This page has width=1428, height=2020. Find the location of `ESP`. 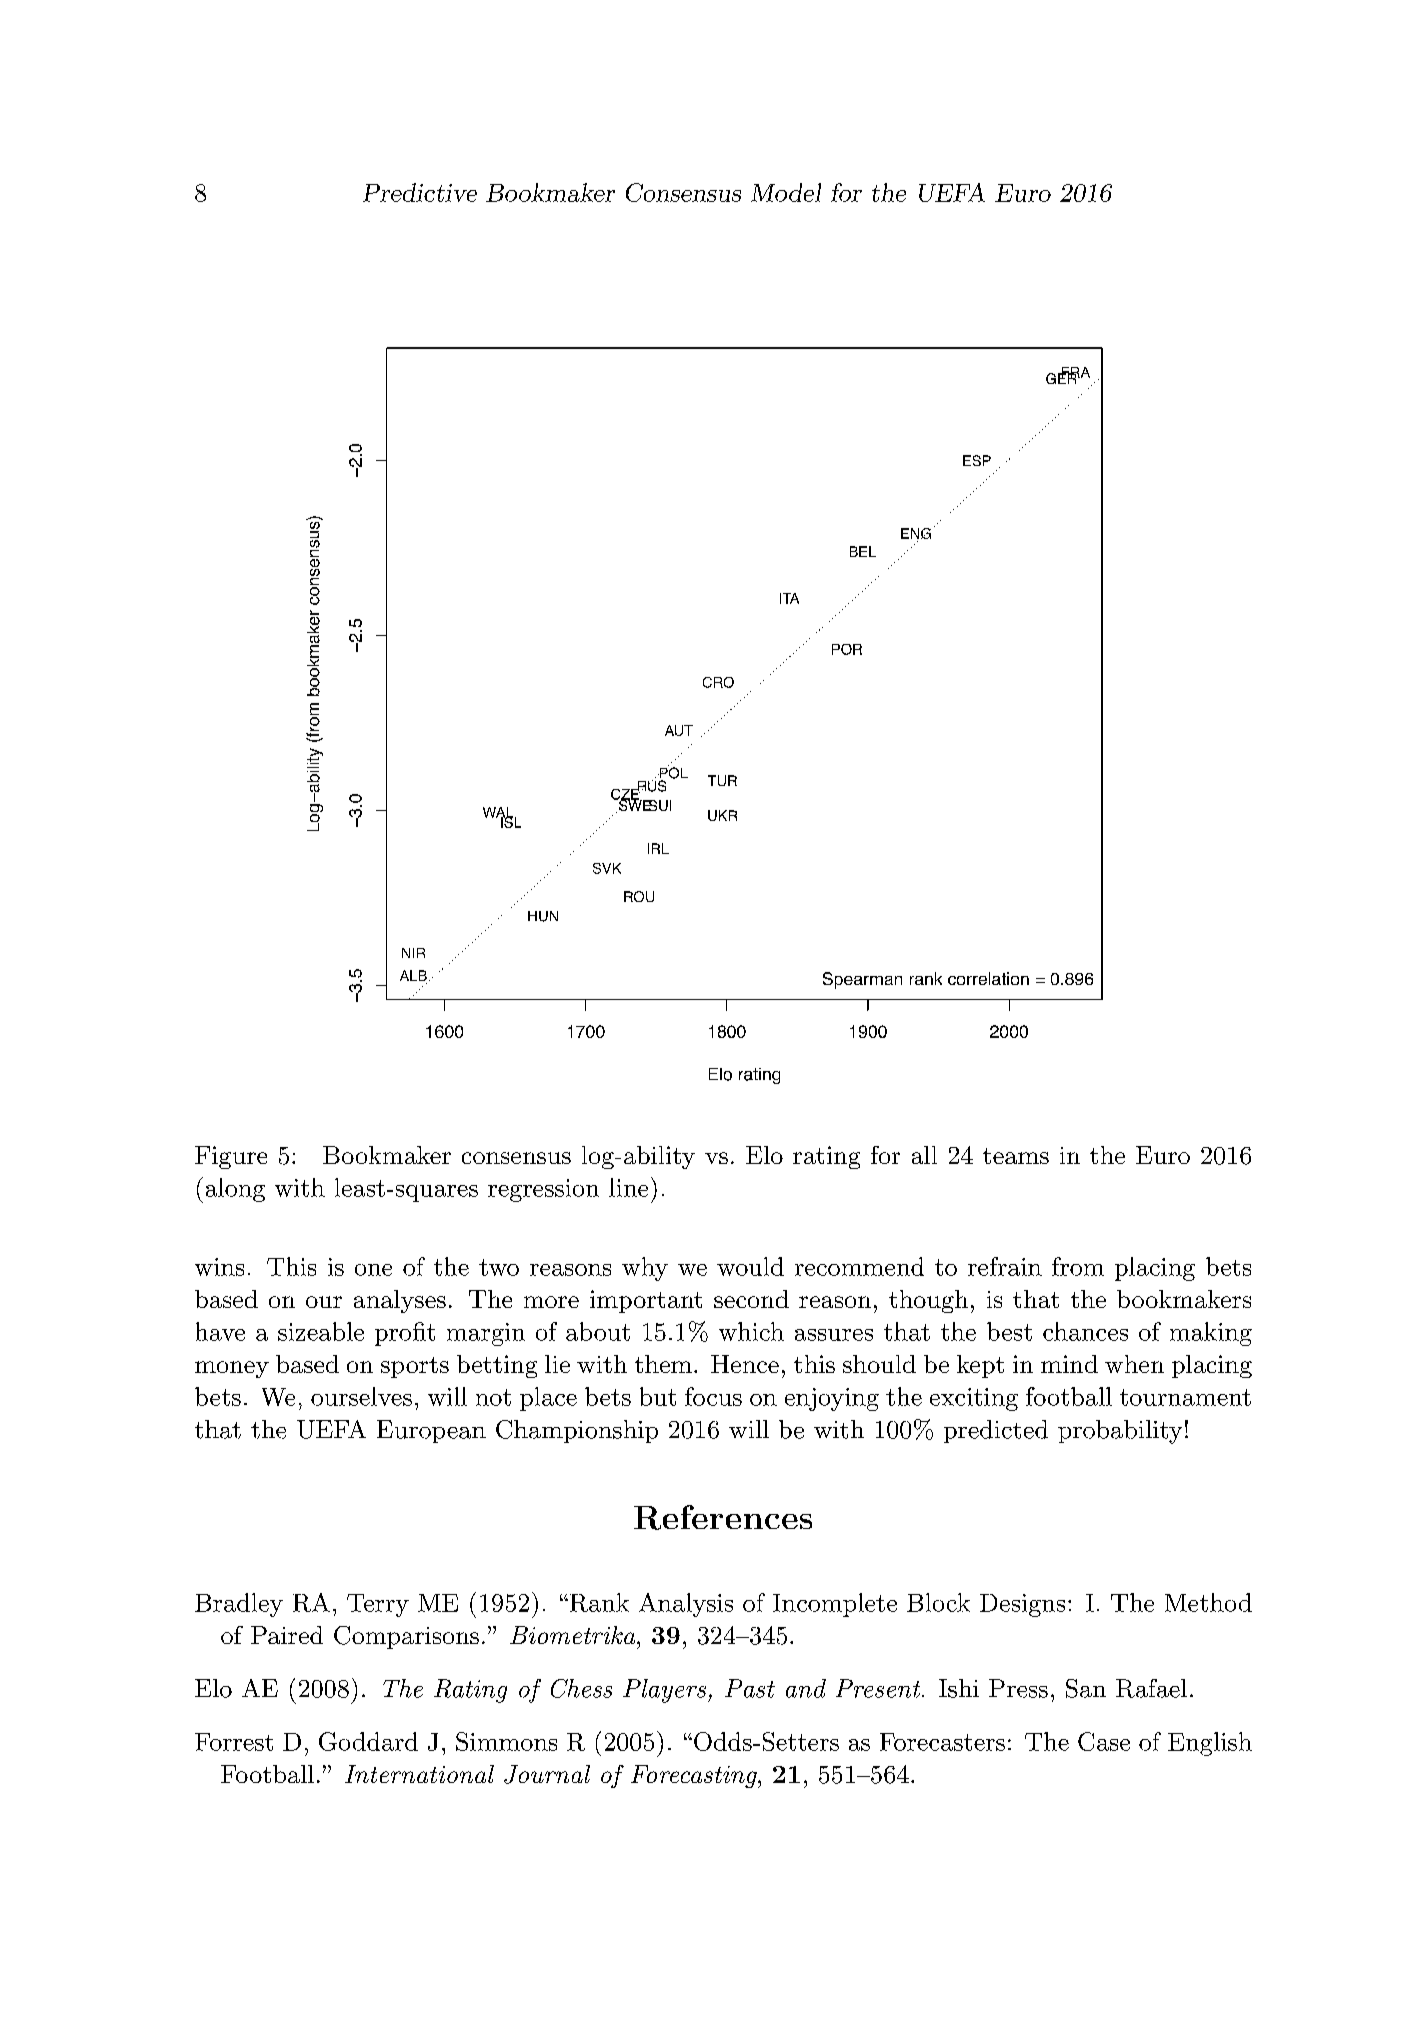

ESP is located at coordinates (977, 460).
